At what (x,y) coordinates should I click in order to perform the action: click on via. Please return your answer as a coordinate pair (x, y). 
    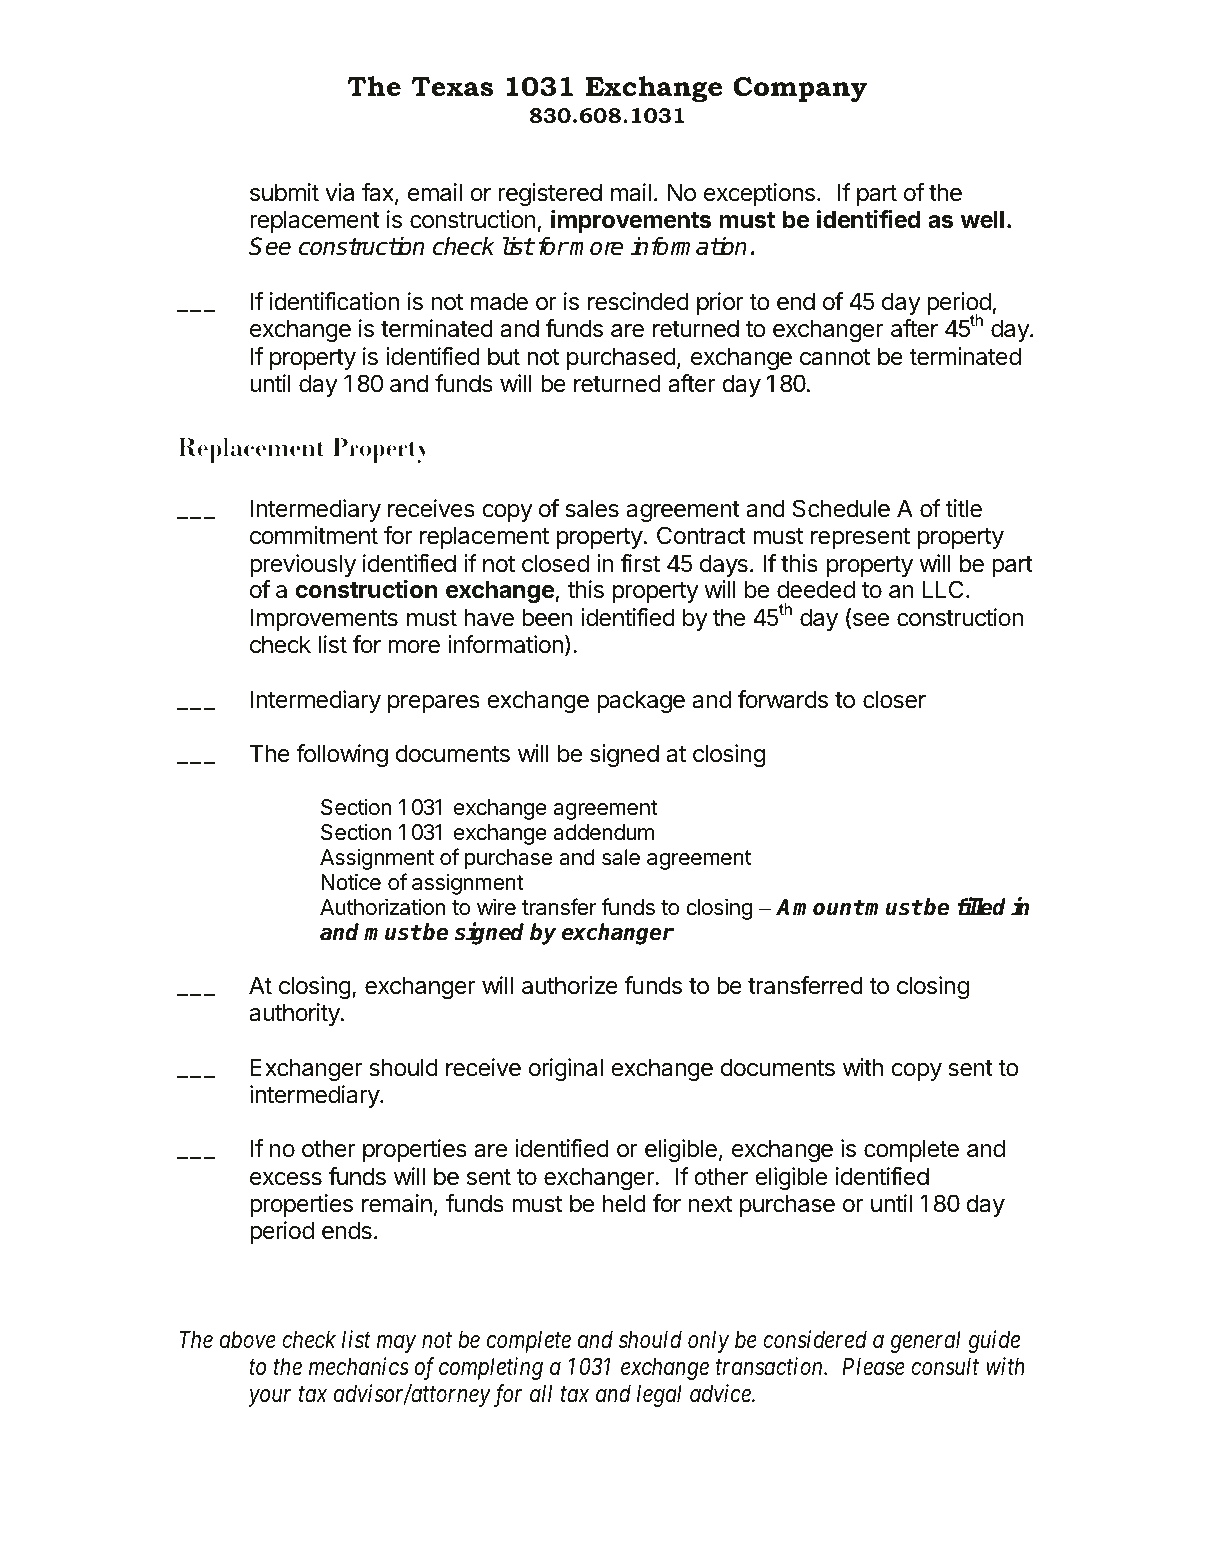
    Looking at the image, I should click on (339, 192).
